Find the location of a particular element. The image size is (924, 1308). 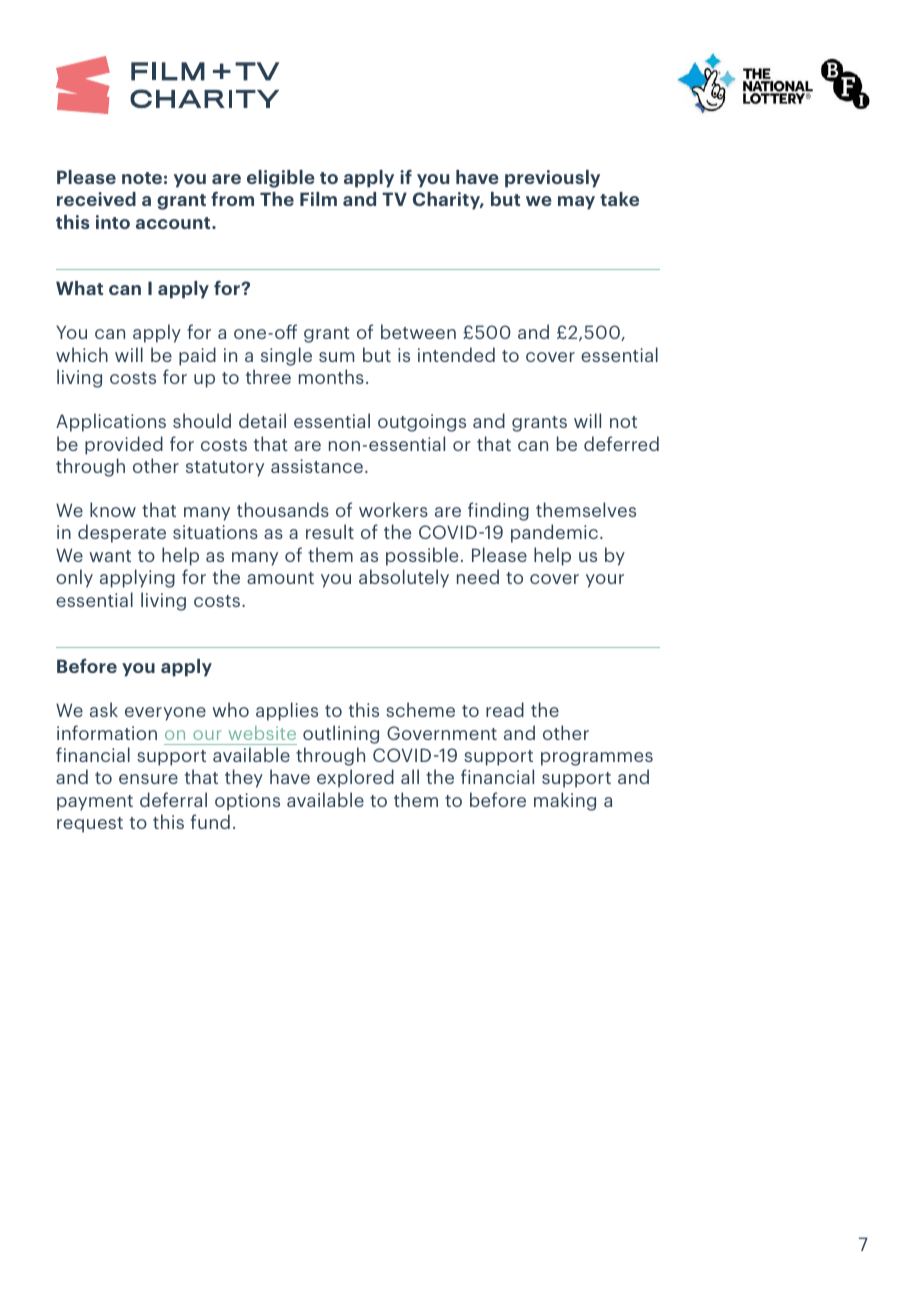

received is located at coordinates (96, 199).
